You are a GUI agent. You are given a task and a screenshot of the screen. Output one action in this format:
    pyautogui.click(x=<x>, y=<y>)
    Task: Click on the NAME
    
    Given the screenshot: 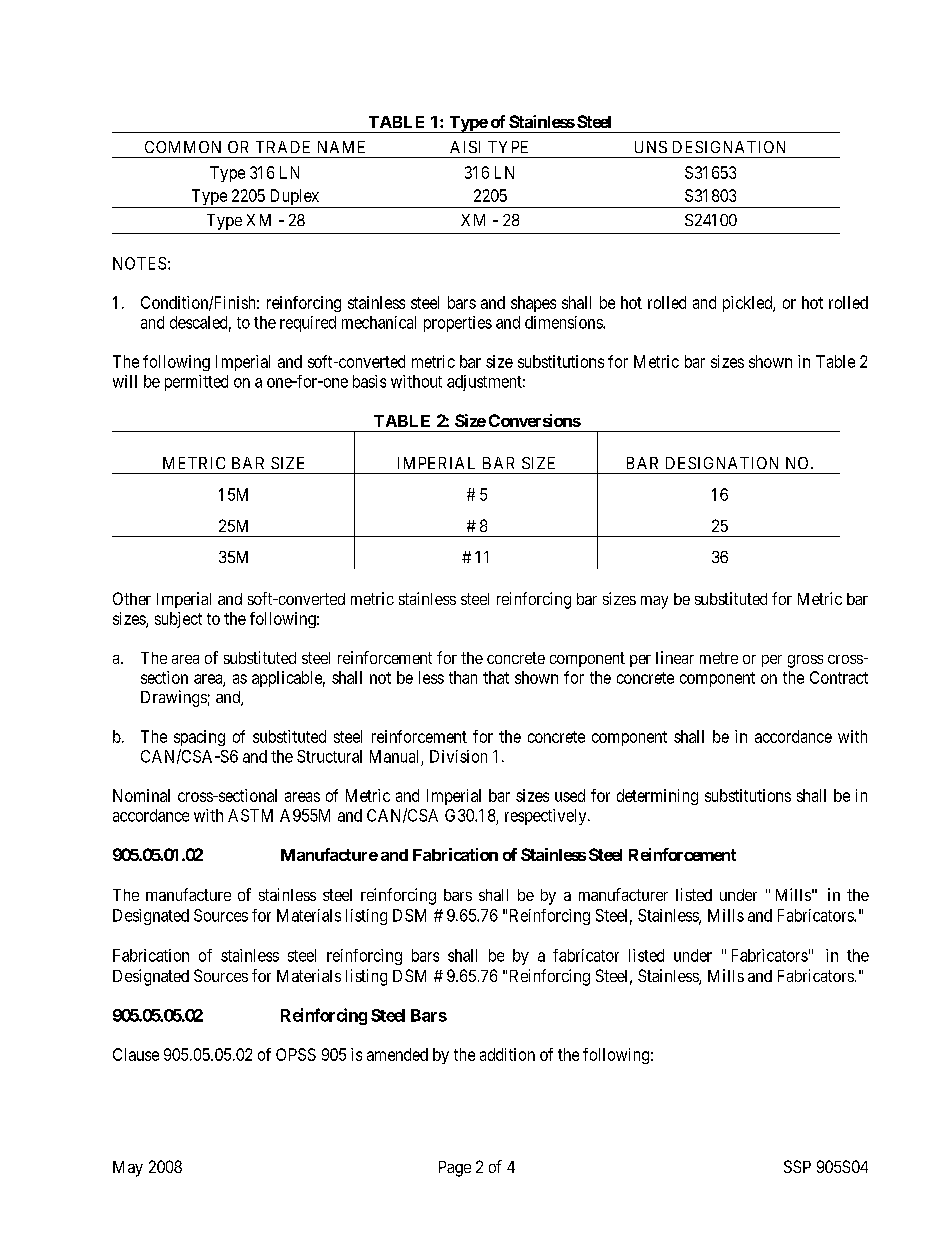 What is the action you would take?
    pyautogui.click(x=341, y=147)
